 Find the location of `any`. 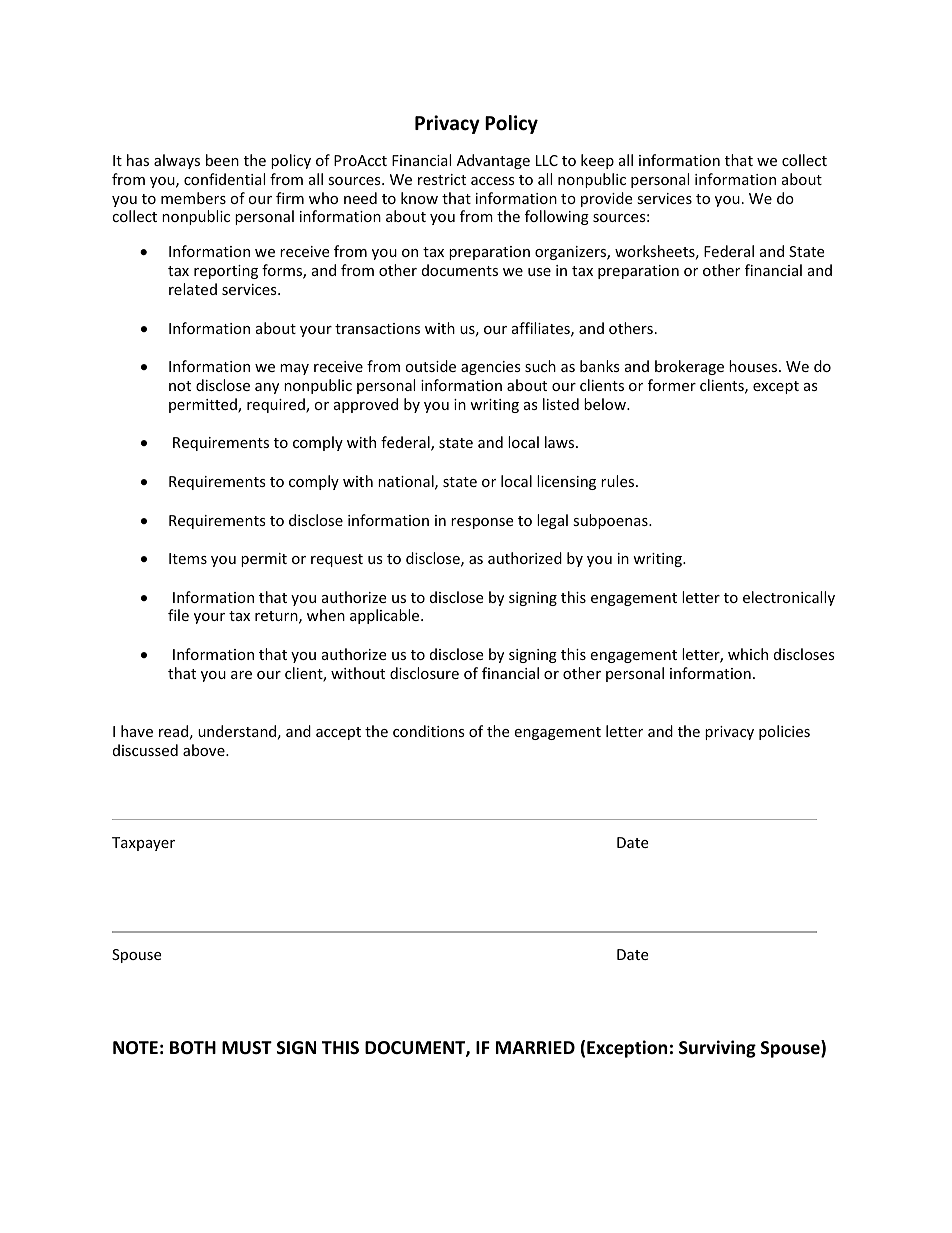

any is located at coordinates (267, 388).
